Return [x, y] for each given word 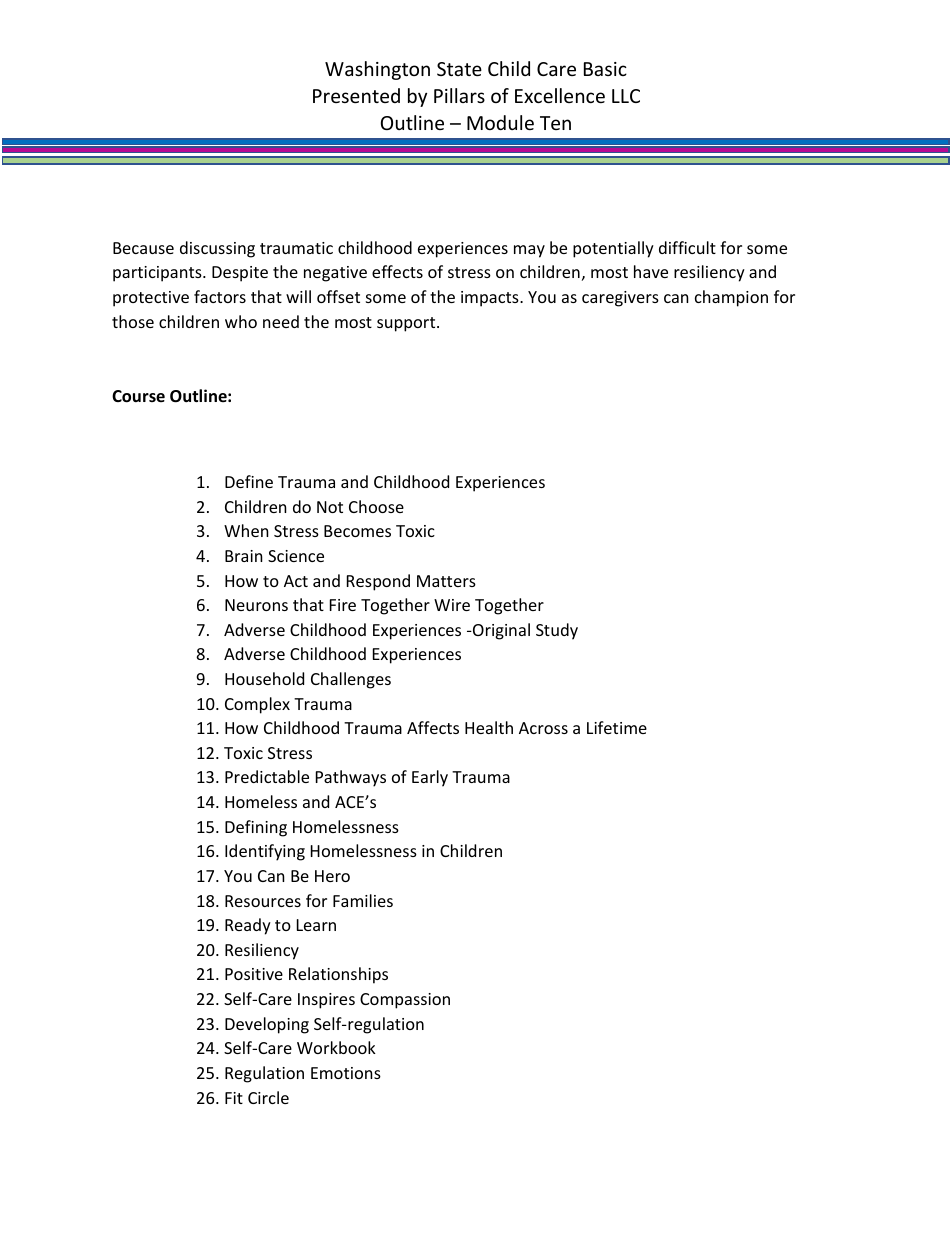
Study [557, 631]
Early [430, 778]
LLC [626, 96]
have [651, 271]
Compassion [405, 1001]
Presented [356, 95]
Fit [234, 1098]
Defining [256, 828]
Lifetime [617, 727]
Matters [446, 581]
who [241, 321]
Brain [244, 556]
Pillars [459, 95]
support [407, 324]
